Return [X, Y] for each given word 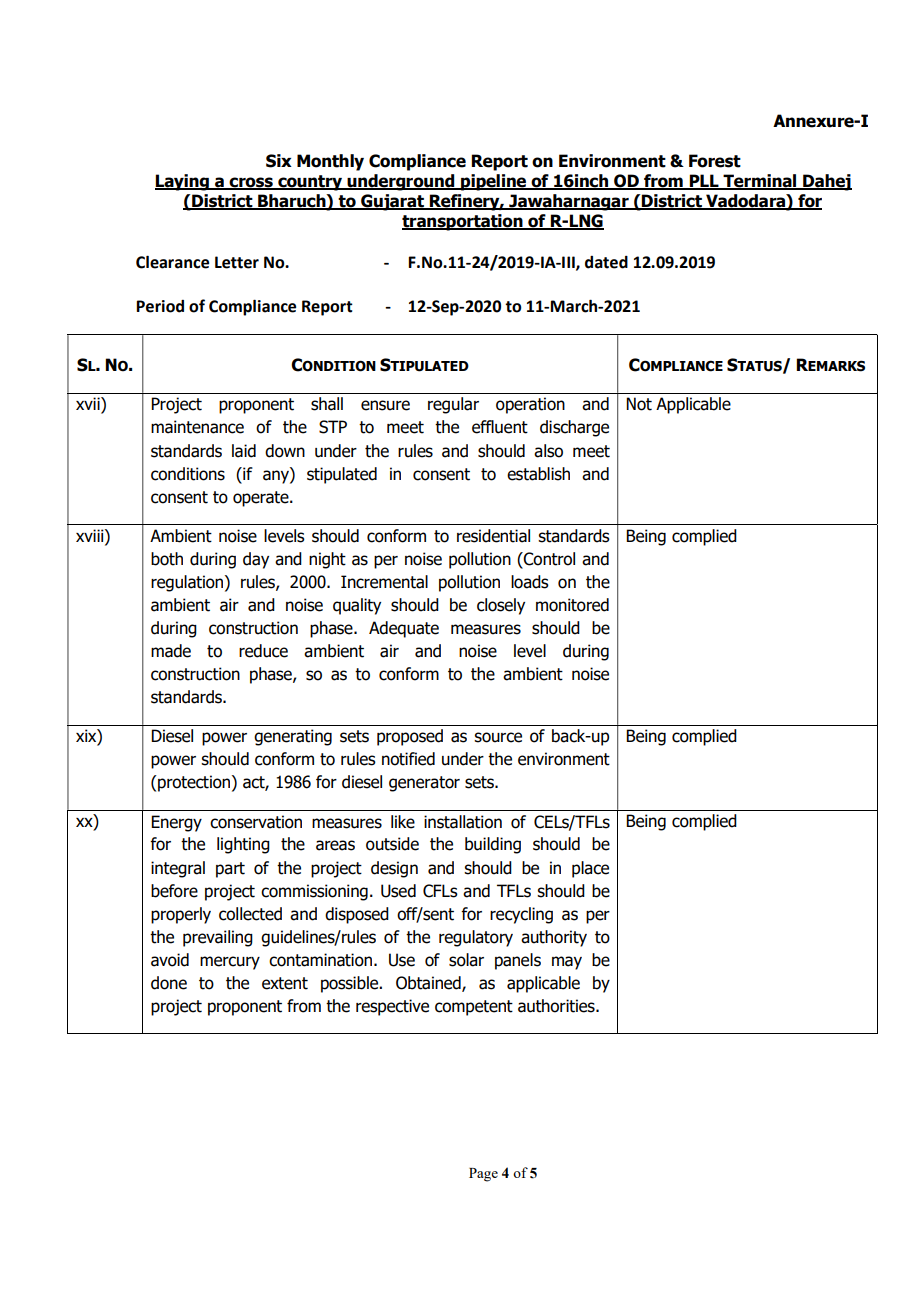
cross [251, 183]
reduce [263, 651]
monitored [572, 605]
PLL [704, 181]
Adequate [404, 629]
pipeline [494, 182]
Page [483, 1175]
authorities [557, 1006]
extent [285, 983]
